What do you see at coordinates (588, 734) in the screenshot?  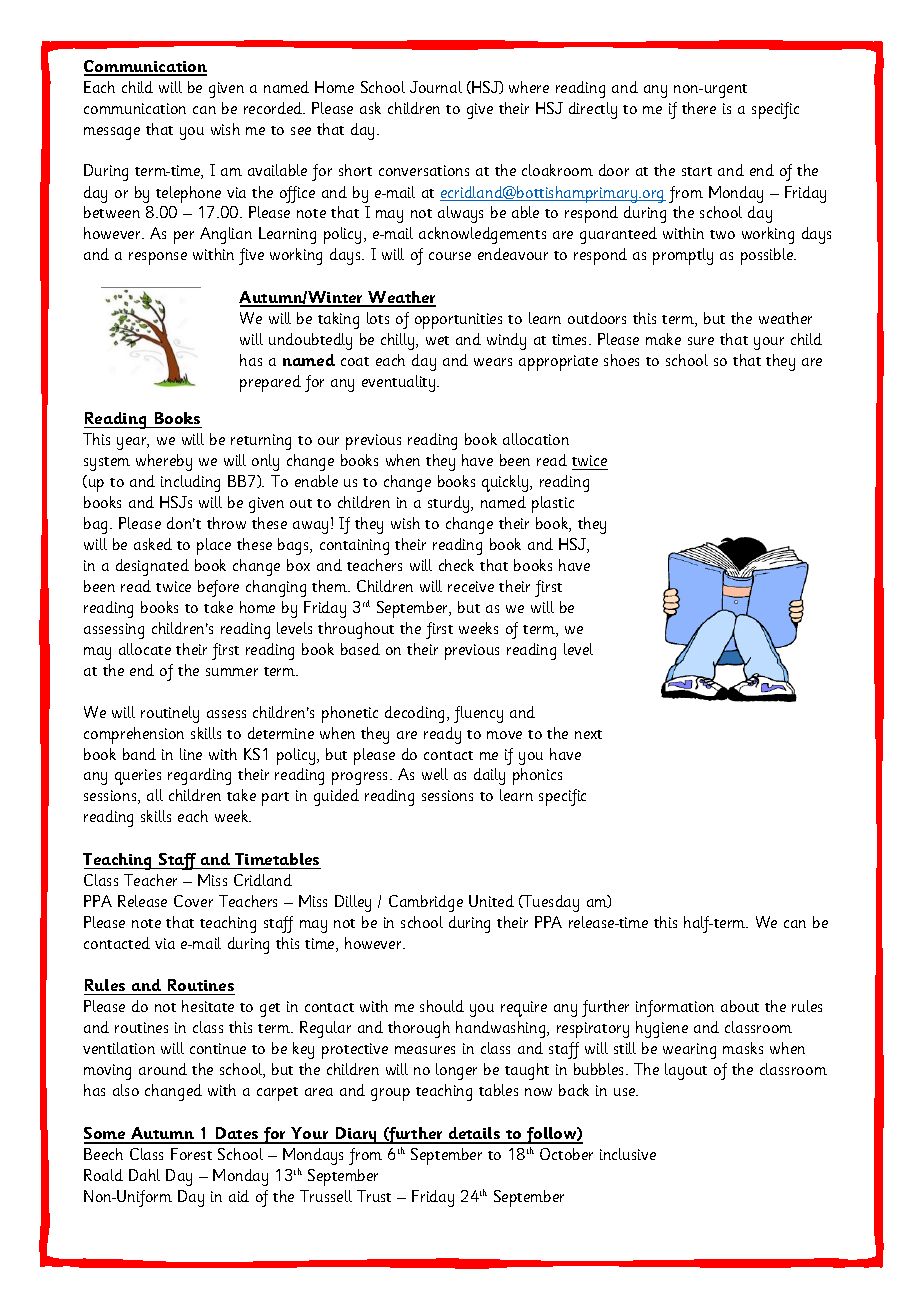 I see `next` at bounding box center [588, 734].
